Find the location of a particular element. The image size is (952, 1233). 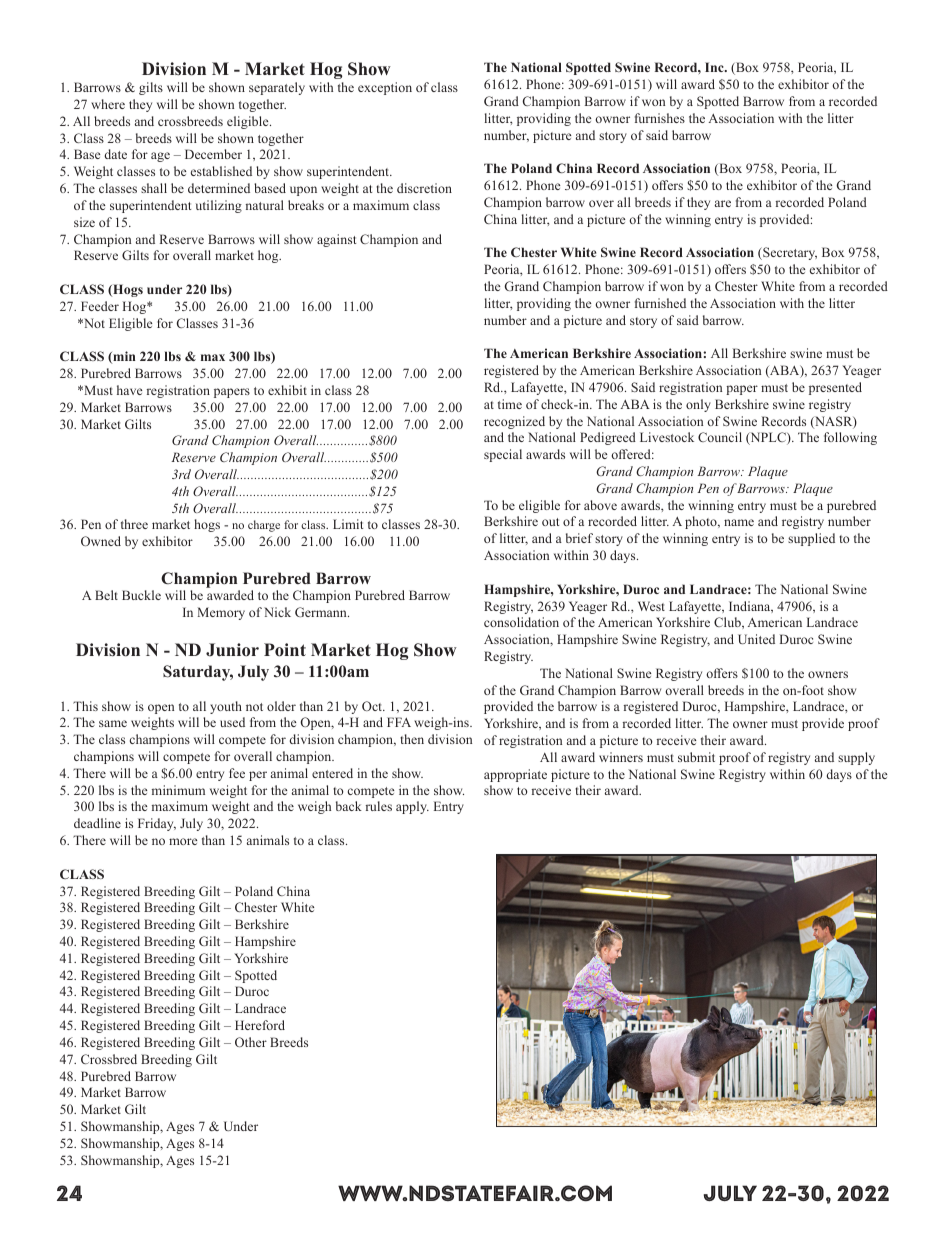

submit is located at coordinates (696, 757).
